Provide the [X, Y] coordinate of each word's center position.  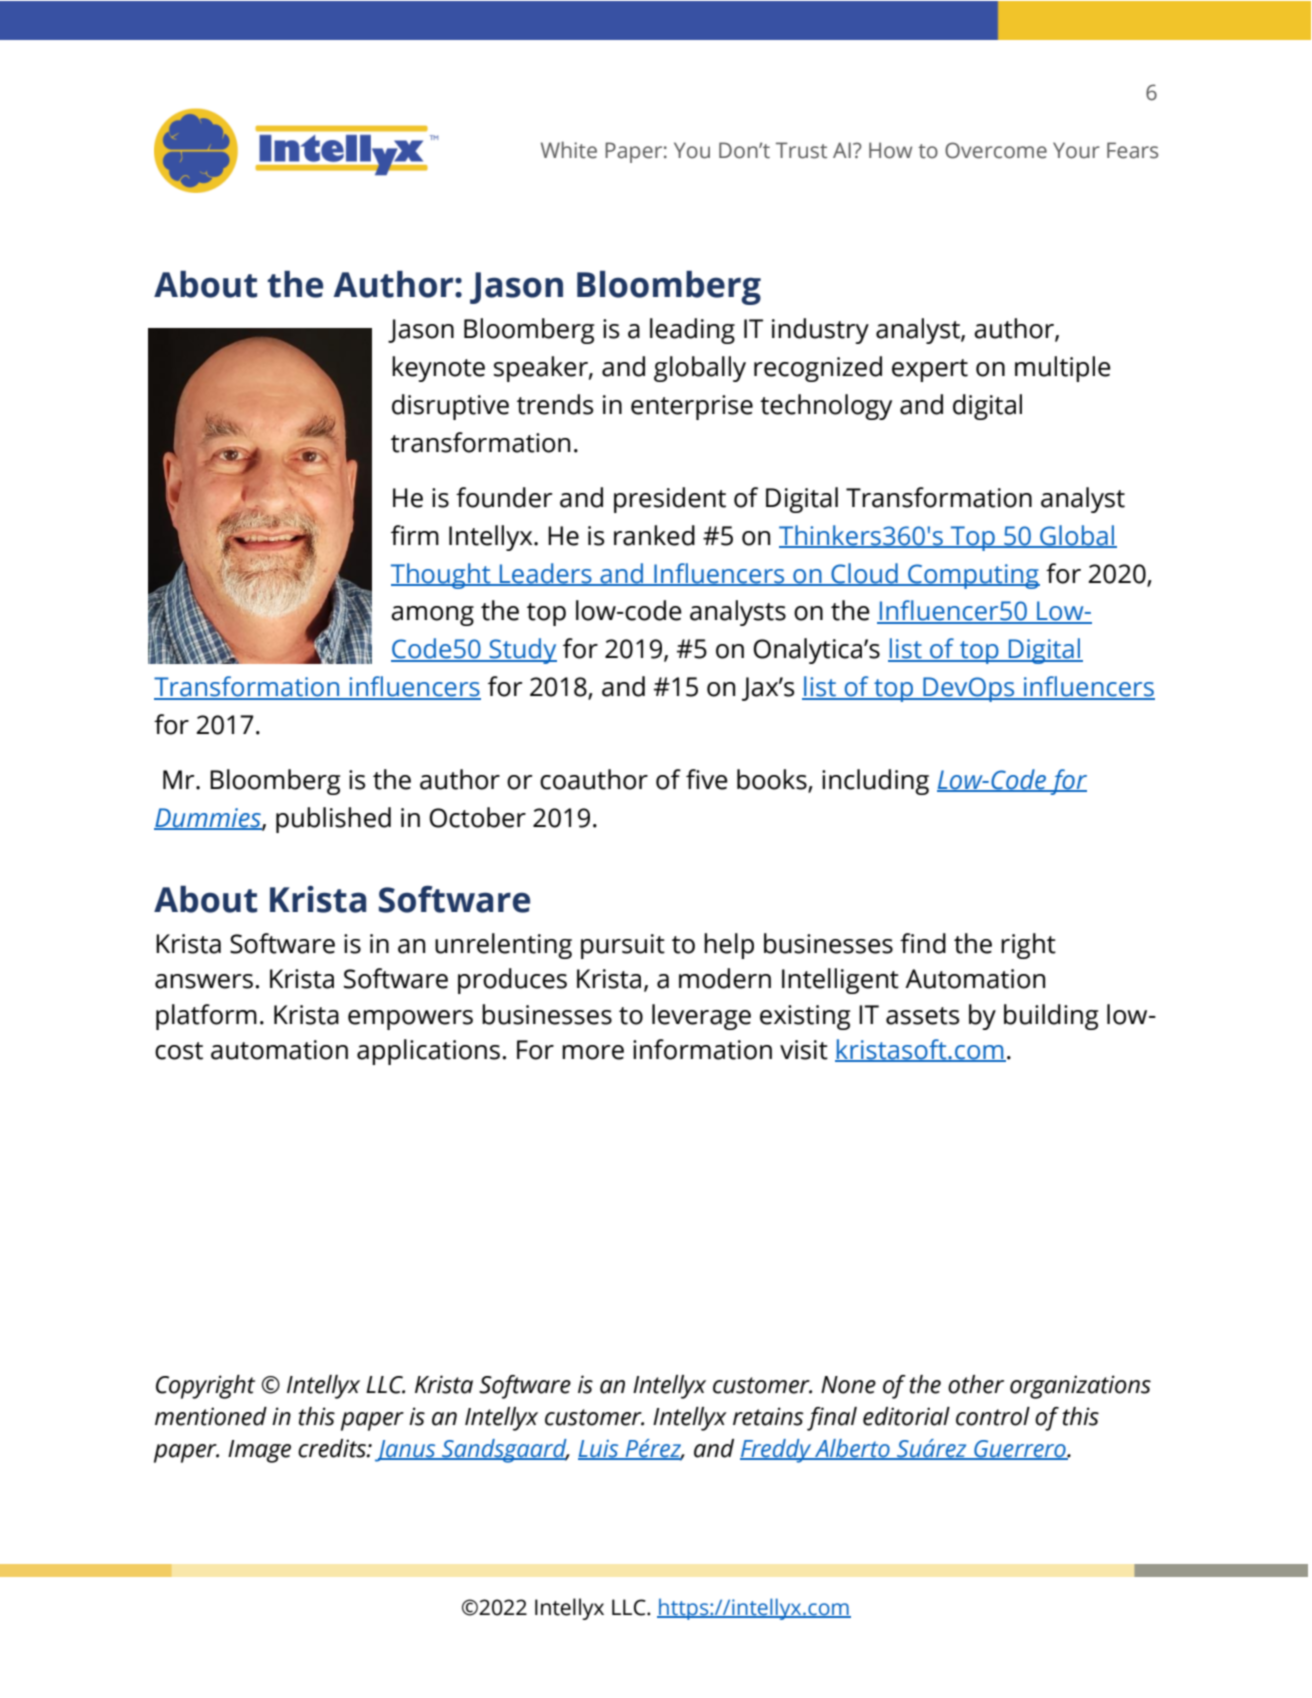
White [569, 150]
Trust [801, 150]
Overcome [996, 150]
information [702, 1049]
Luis [599, 1450]
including [875, 782]
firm [415, 535]
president [670, 500]
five [707, 779]
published [333, 820]
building [1051, 1017]
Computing [973, 576]
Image [259, 1451]
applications [428, 1052]
